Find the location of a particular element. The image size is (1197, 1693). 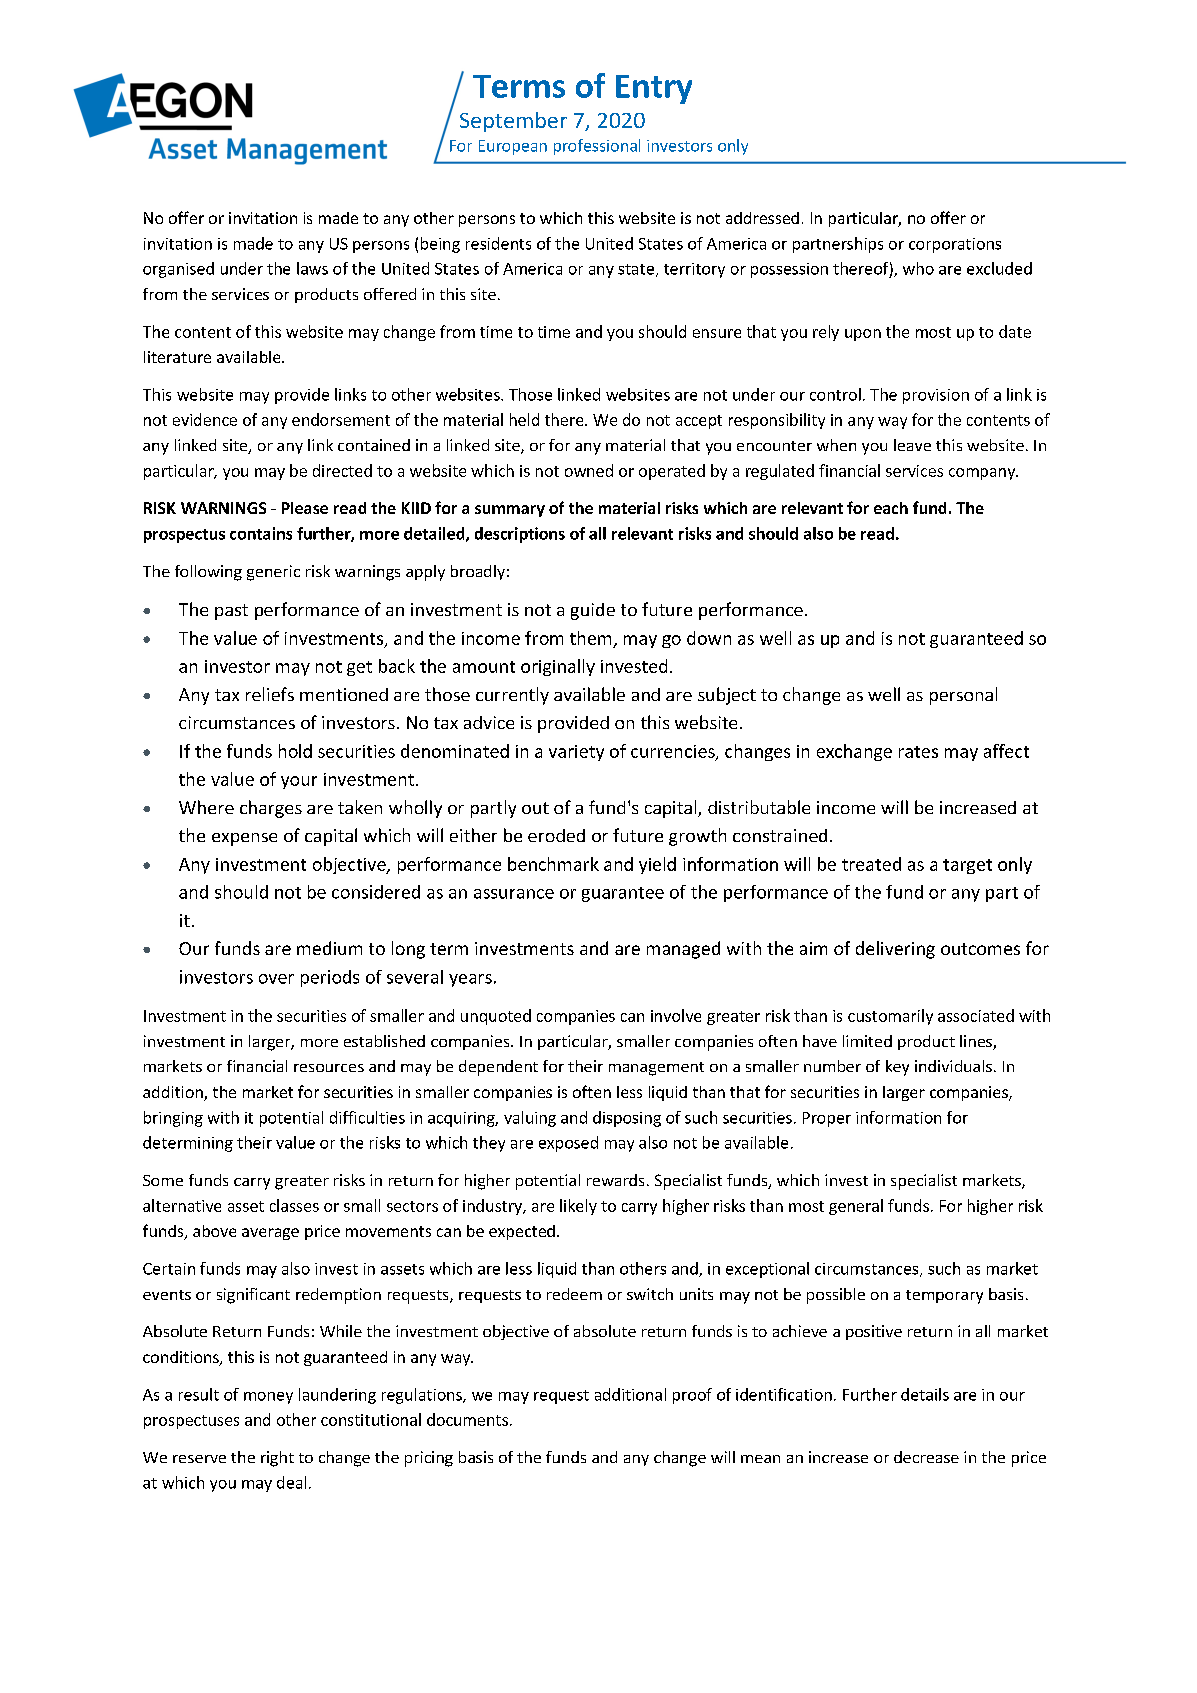

decrease is located at coordinates (926, 1457).
